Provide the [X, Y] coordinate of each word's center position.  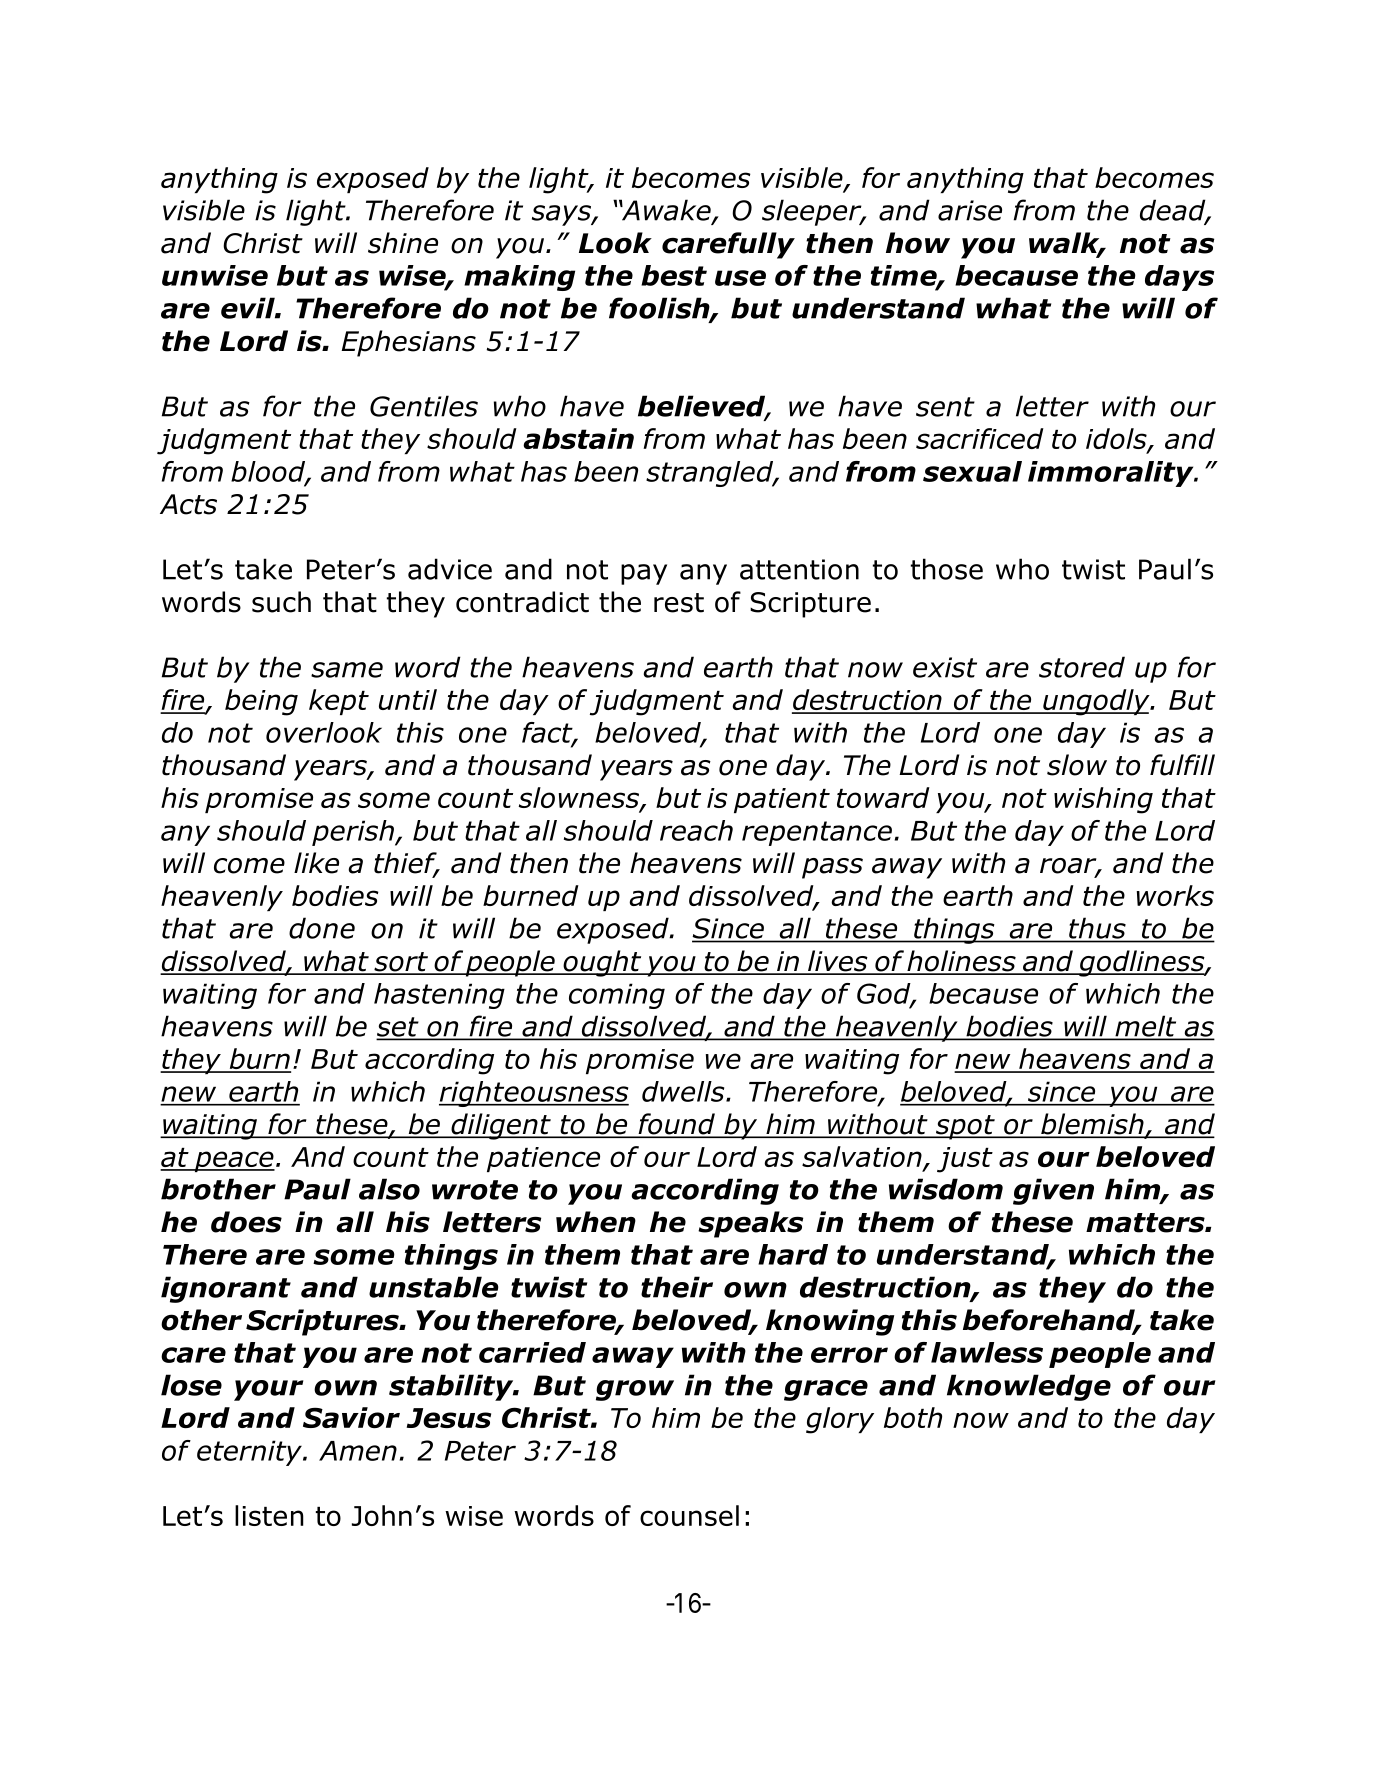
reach [696, 830]
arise [970, 210]
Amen [358, 1451]
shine [403, 243]
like [316, 863]
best [674, 275]
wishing [1103, 800]
